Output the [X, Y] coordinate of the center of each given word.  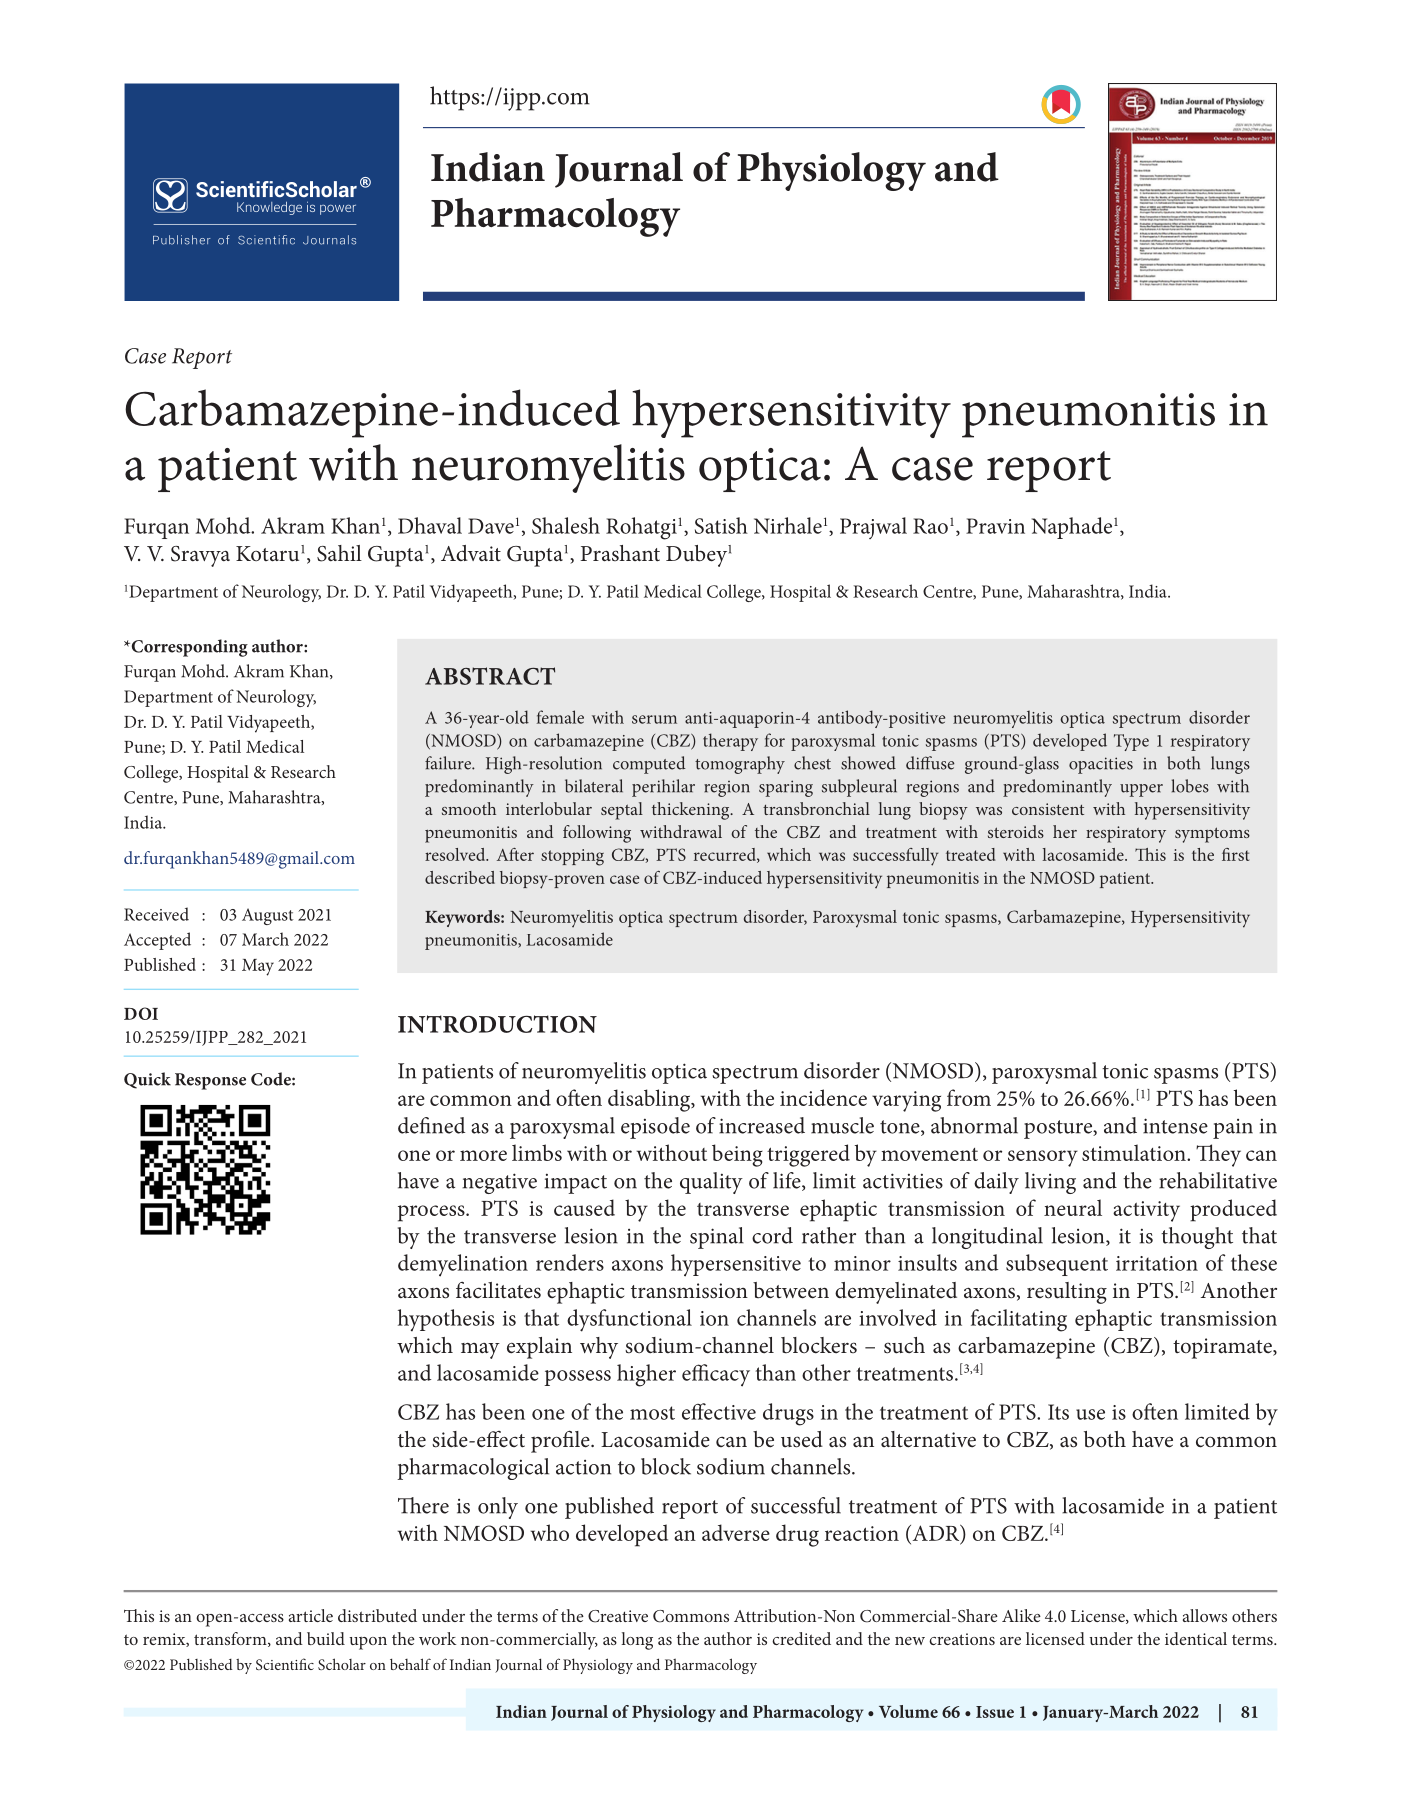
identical [1196, 1638]
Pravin [995, 526]
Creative [618, 1616]
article [311, 1615]
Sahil [339, 553]
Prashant [620, 553]
